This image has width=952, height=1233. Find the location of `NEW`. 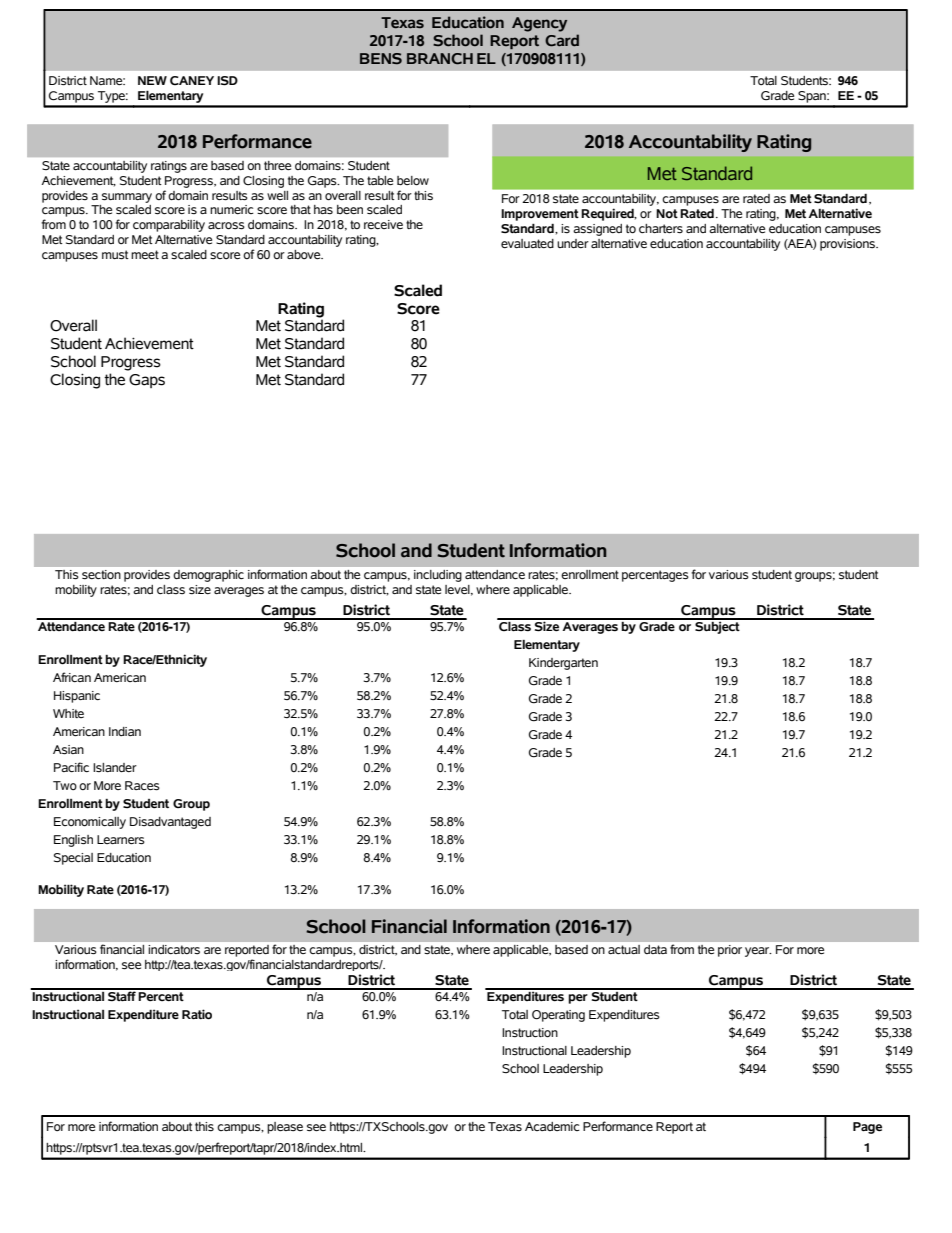

NEW is located at coordinates (152, 80).
